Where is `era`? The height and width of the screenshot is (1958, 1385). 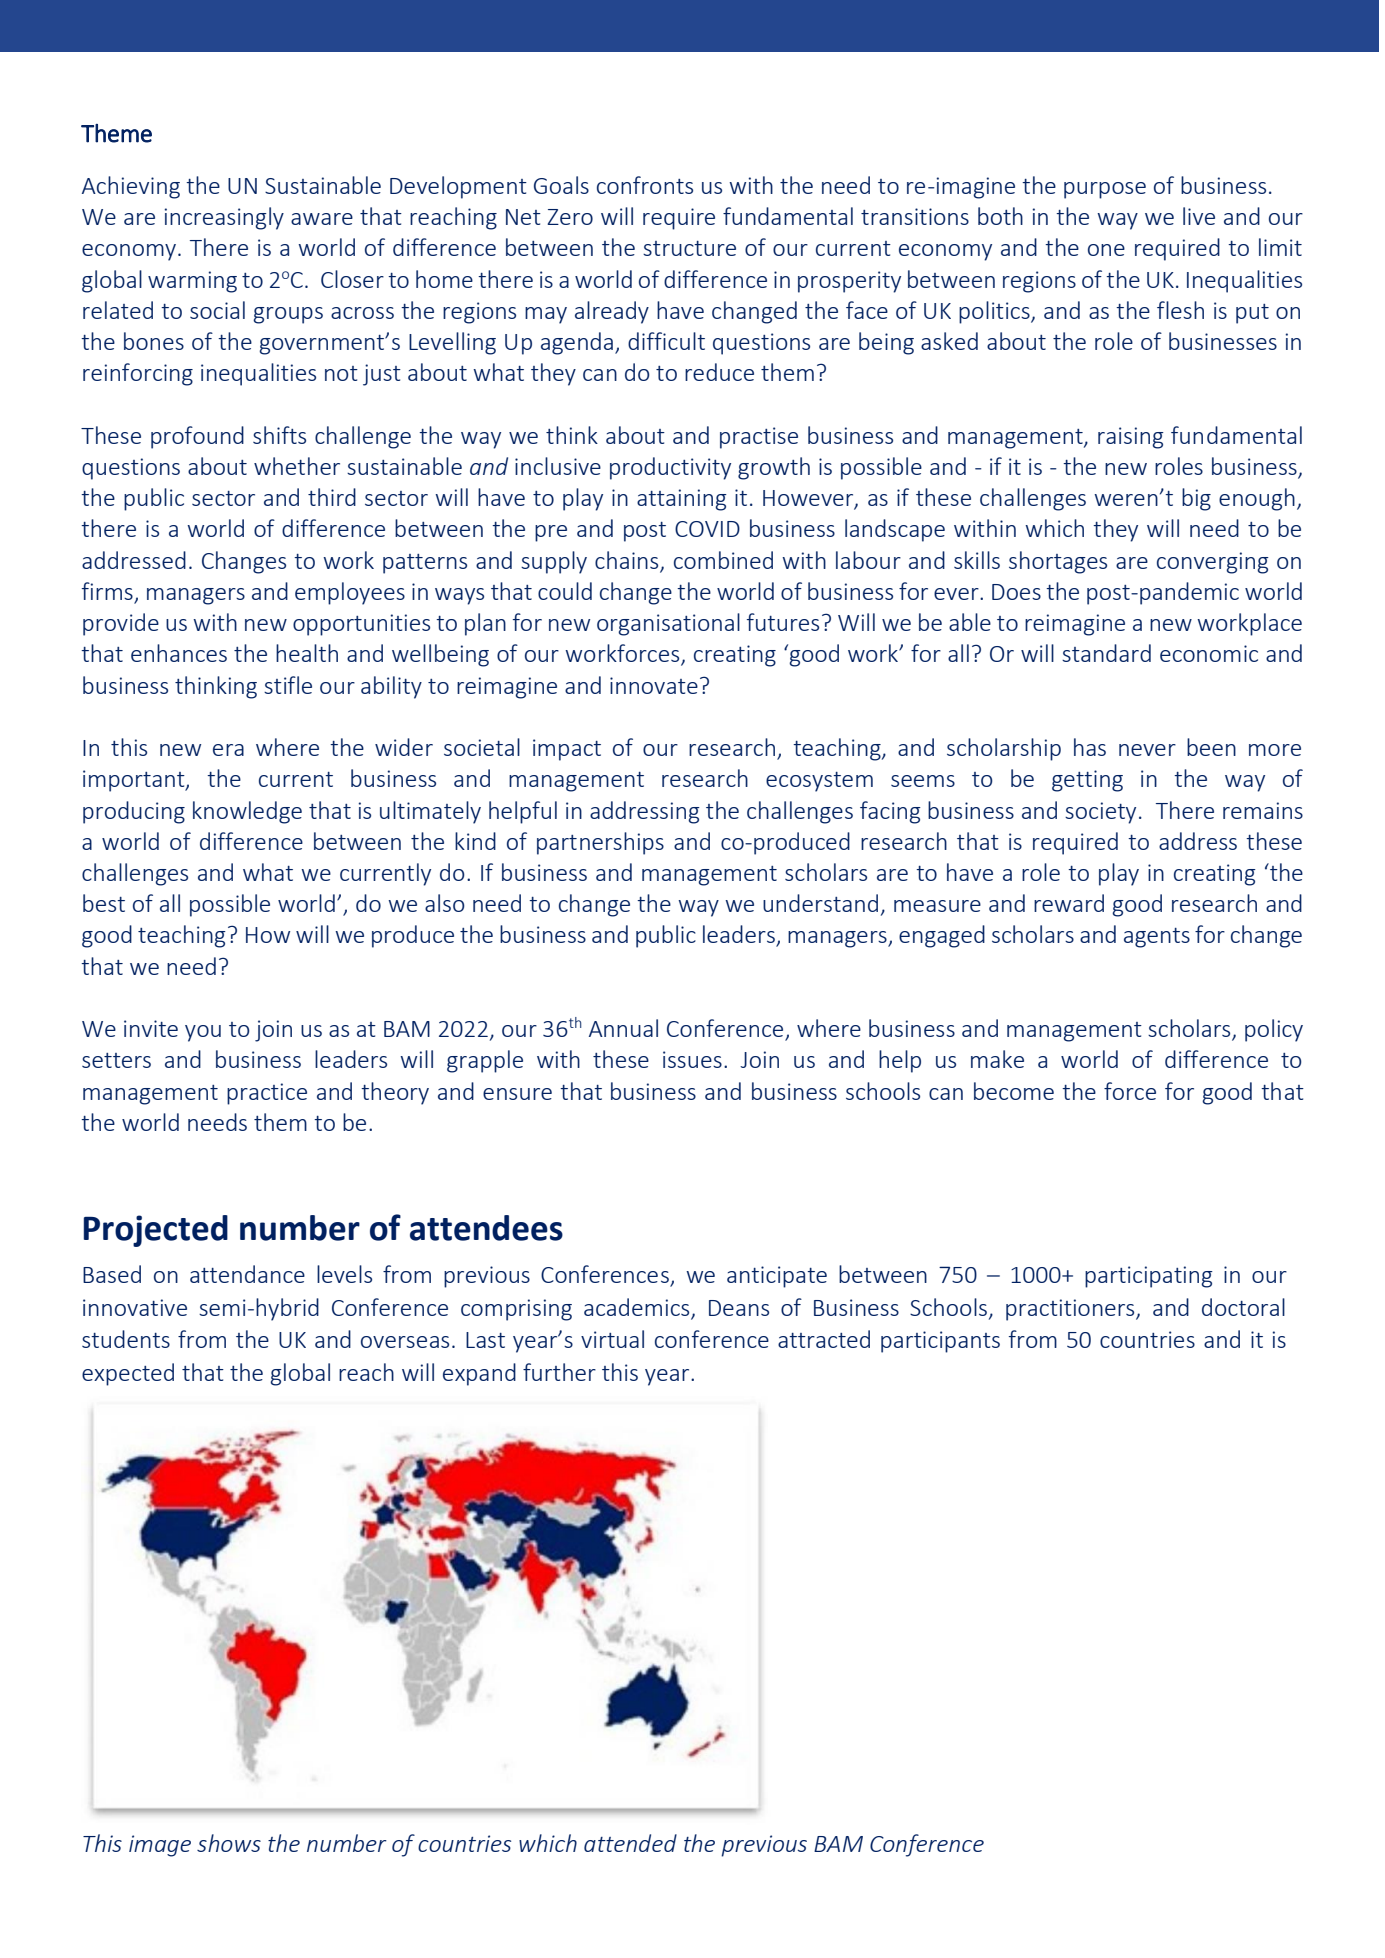 era is located at coordinates (228, 750).
